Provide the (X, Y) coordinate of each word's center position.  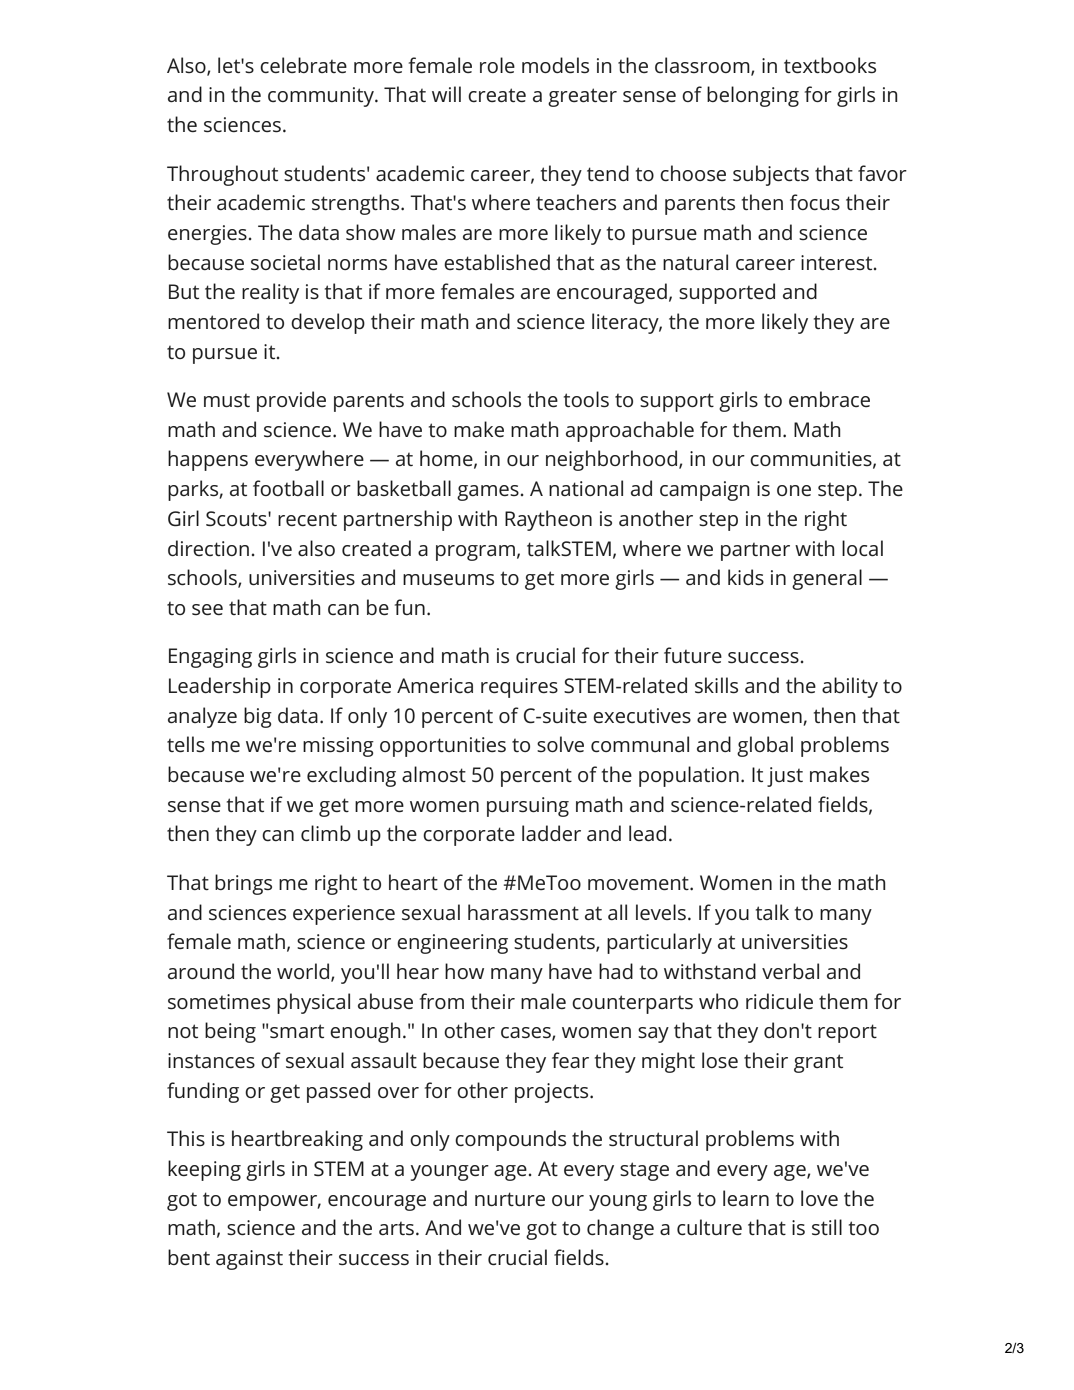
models (555, 65)
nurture (510, 1199)
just (785, 777)
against (249, 1260)
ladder (551, 833)
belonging (753, 96)
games (488, 493)
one (794, 490)
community (322, 97)
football (288, 488)
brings (243, 884)
